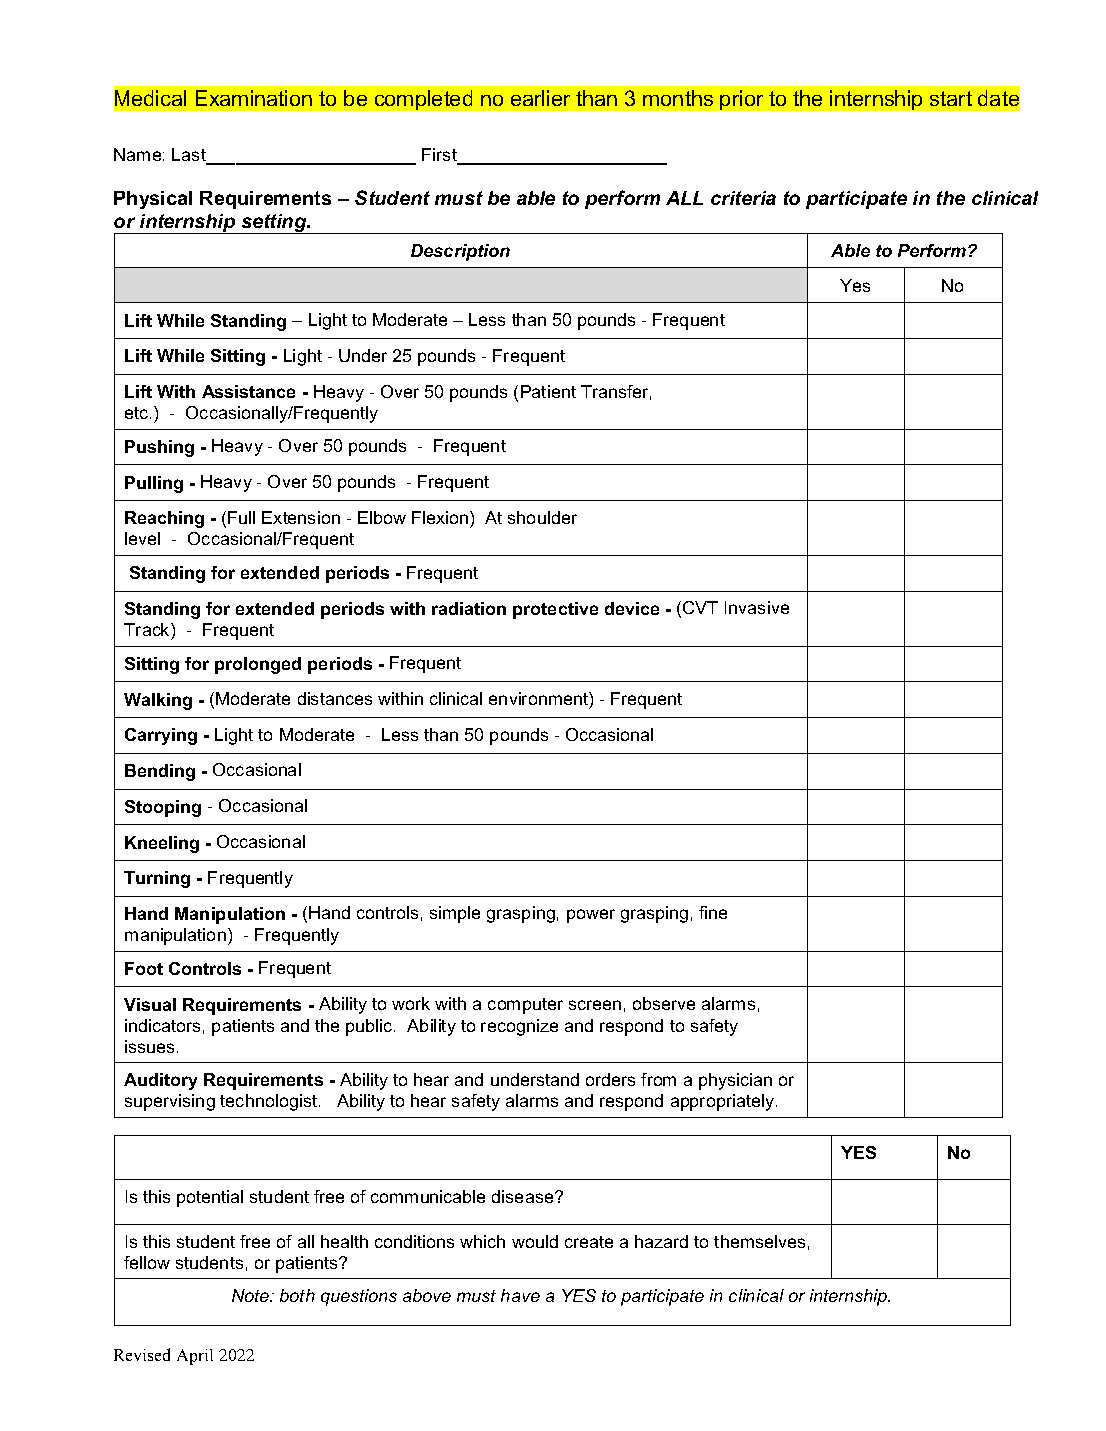 The height and width of the document is (1431, 1106). I want to click on power, so click(591, 916).
